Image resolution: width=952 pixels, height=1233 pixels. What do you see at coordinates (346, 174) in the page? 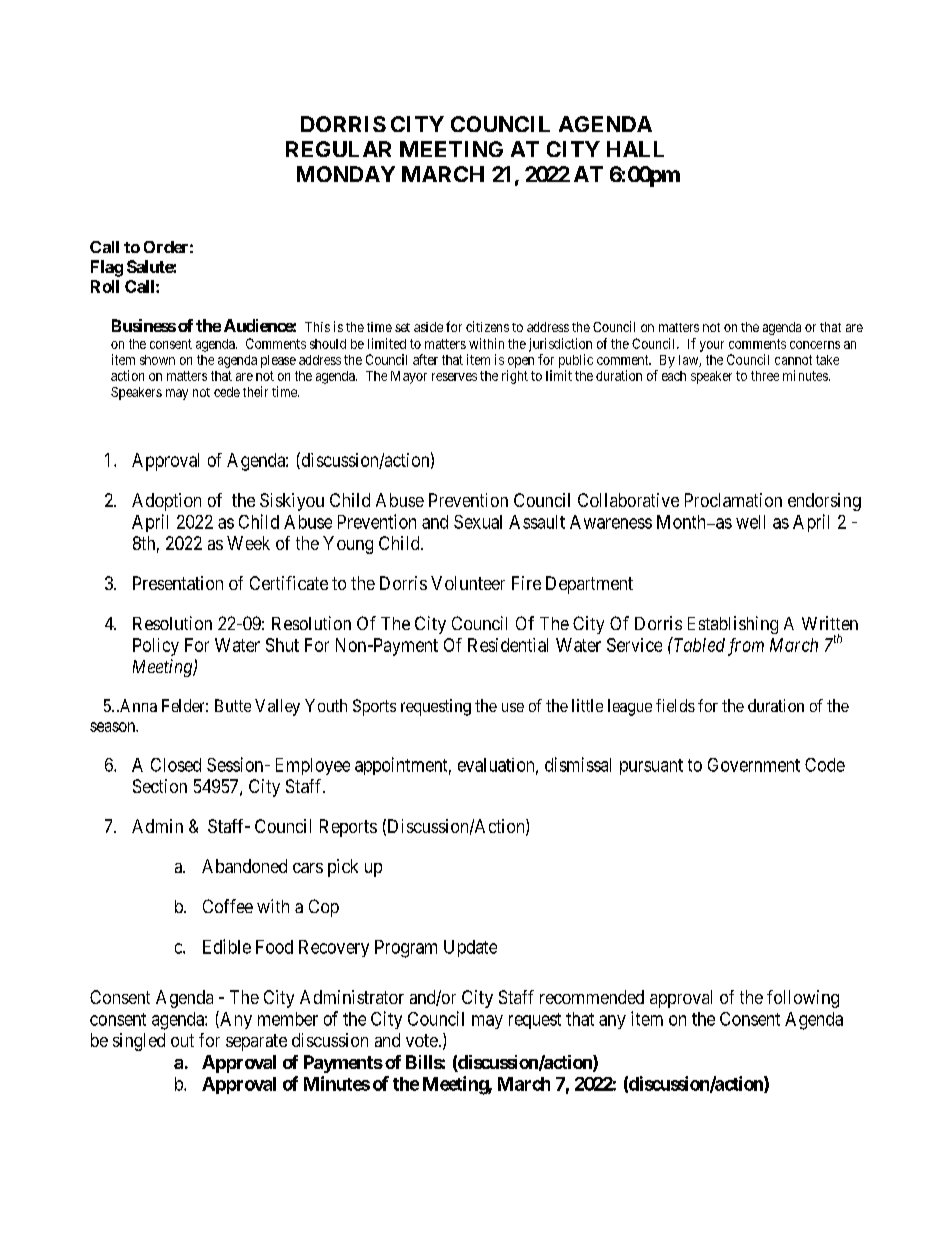
I see `MONDAY` at bounding box center [346, 174].
